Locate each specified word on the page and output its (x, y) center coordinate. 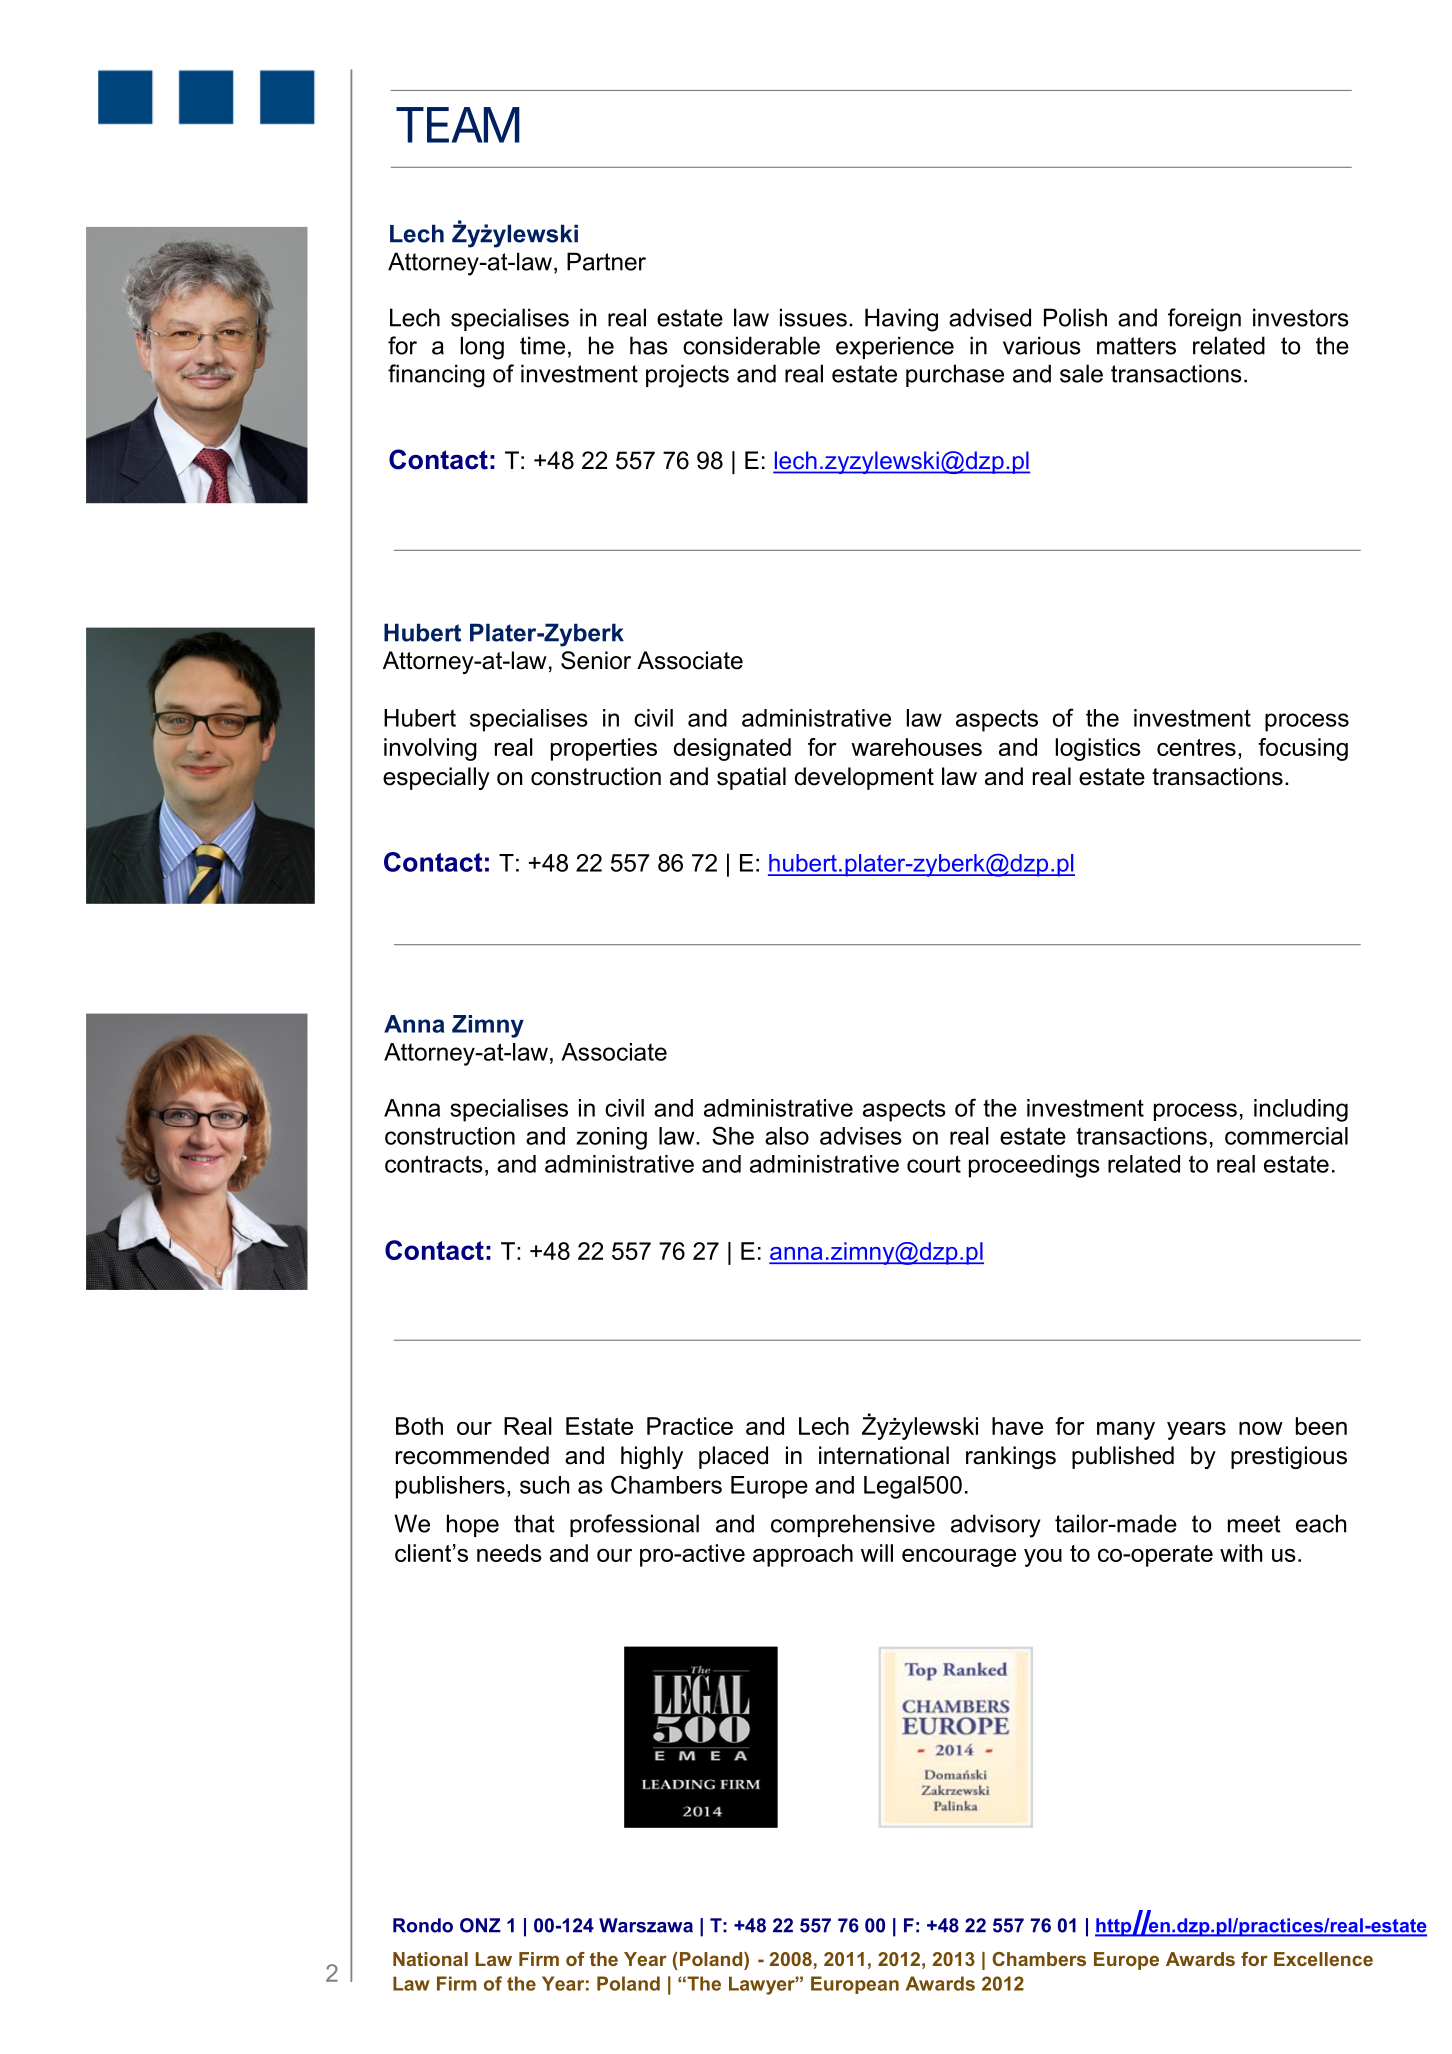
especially (436, 778)
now (1261, 1428)
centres (1196, 747)
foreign (1204, 320)
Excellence (1323, 1959)
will (877, 1553)
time (542, 345)
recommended (472, 1455)
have (1017, 1426)
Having (901, 320)
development (864, 778)
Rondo (423, 1925)
